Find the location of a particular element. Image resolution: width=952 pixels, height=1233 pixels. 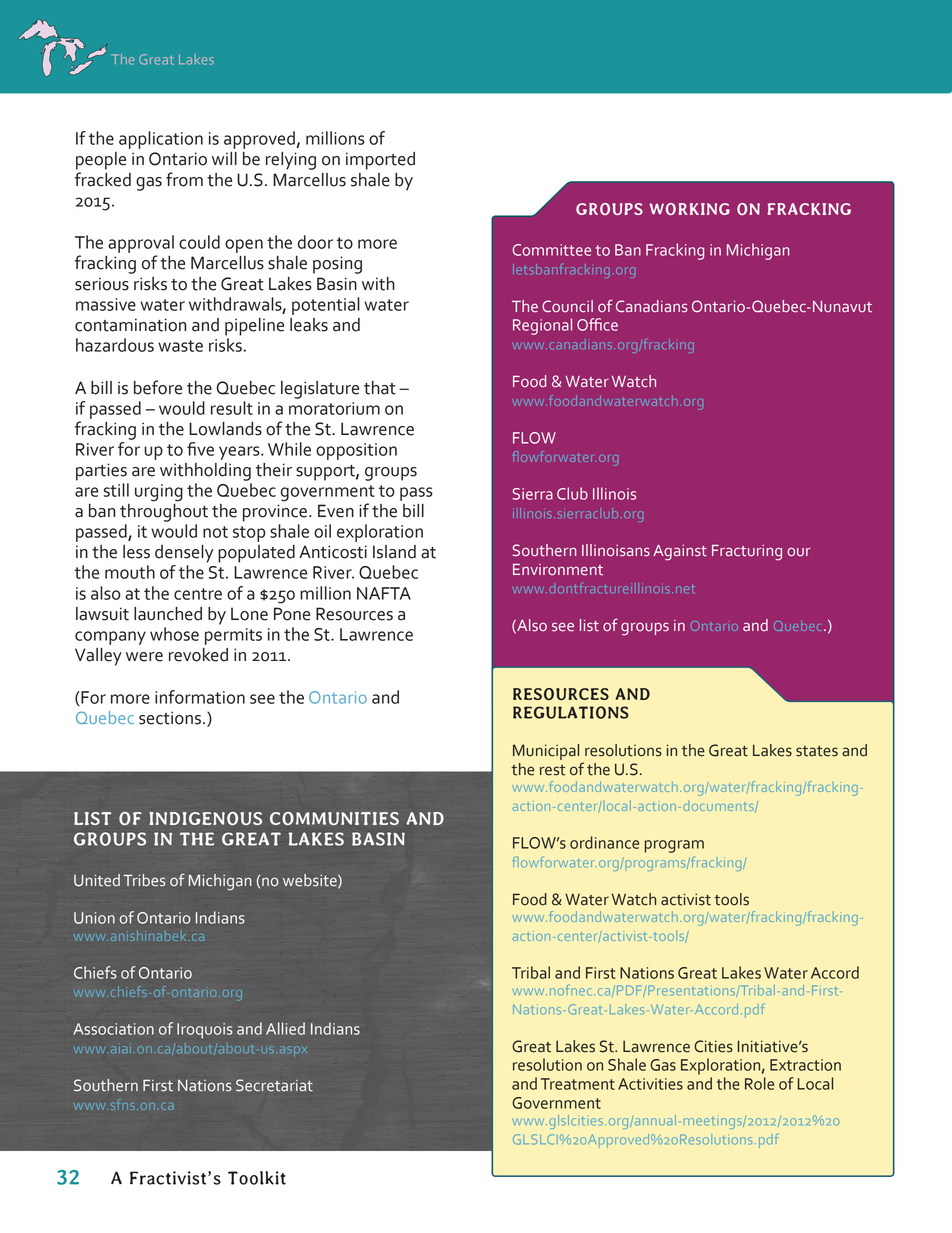

INDIGENOUS is located at coordinates (205, 818).
